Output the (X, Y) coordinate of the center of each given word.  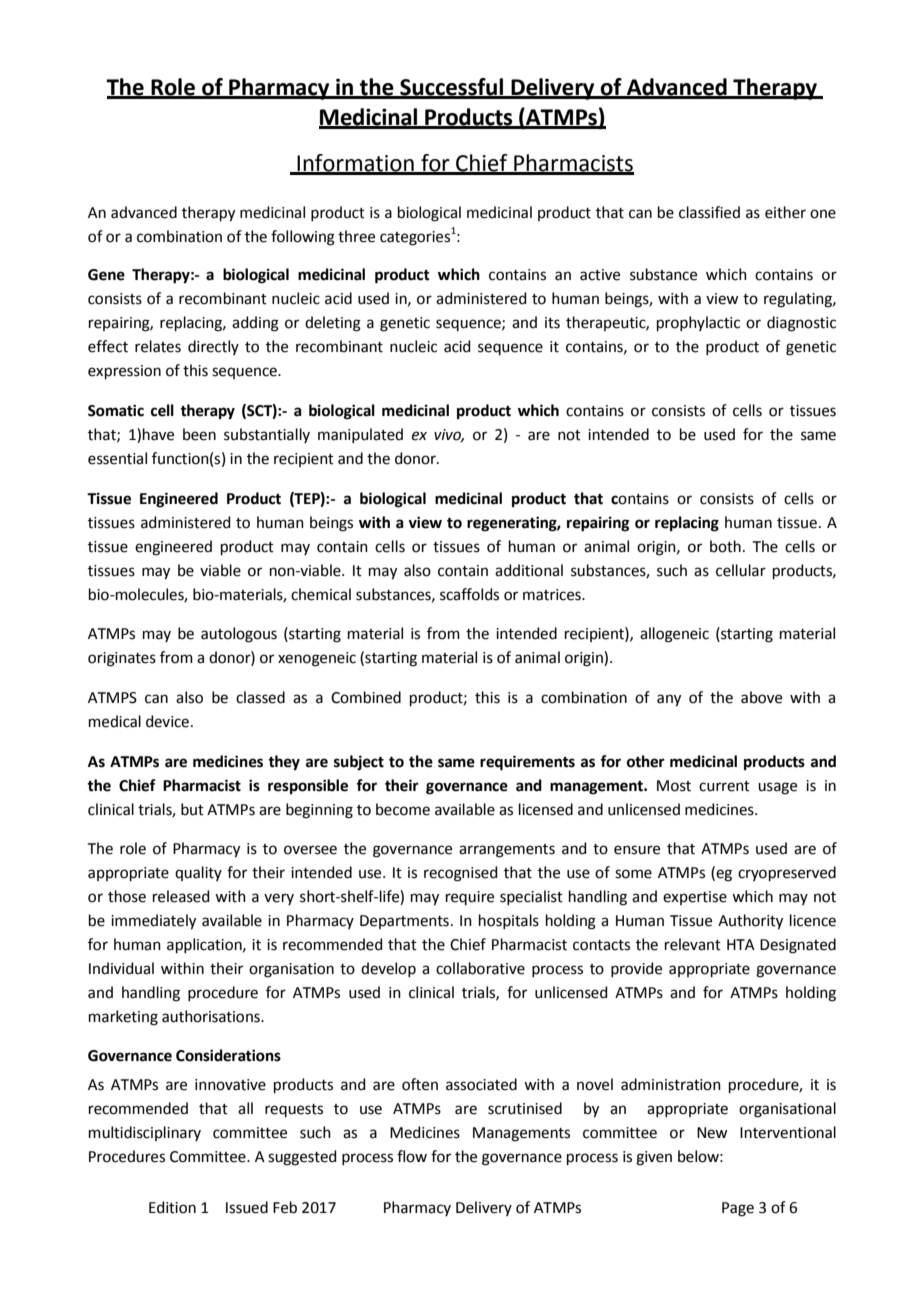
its (552, 323)
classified (709, 212)
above (761, 697)
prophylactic (698, 323)
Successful (452, 88)
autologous (239, 635)
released (181, 896)
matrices (553, 595)
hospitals (509, 921)
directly (213, 347)
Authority (750, 922)
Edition (172, 1207)
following (303, 238)
